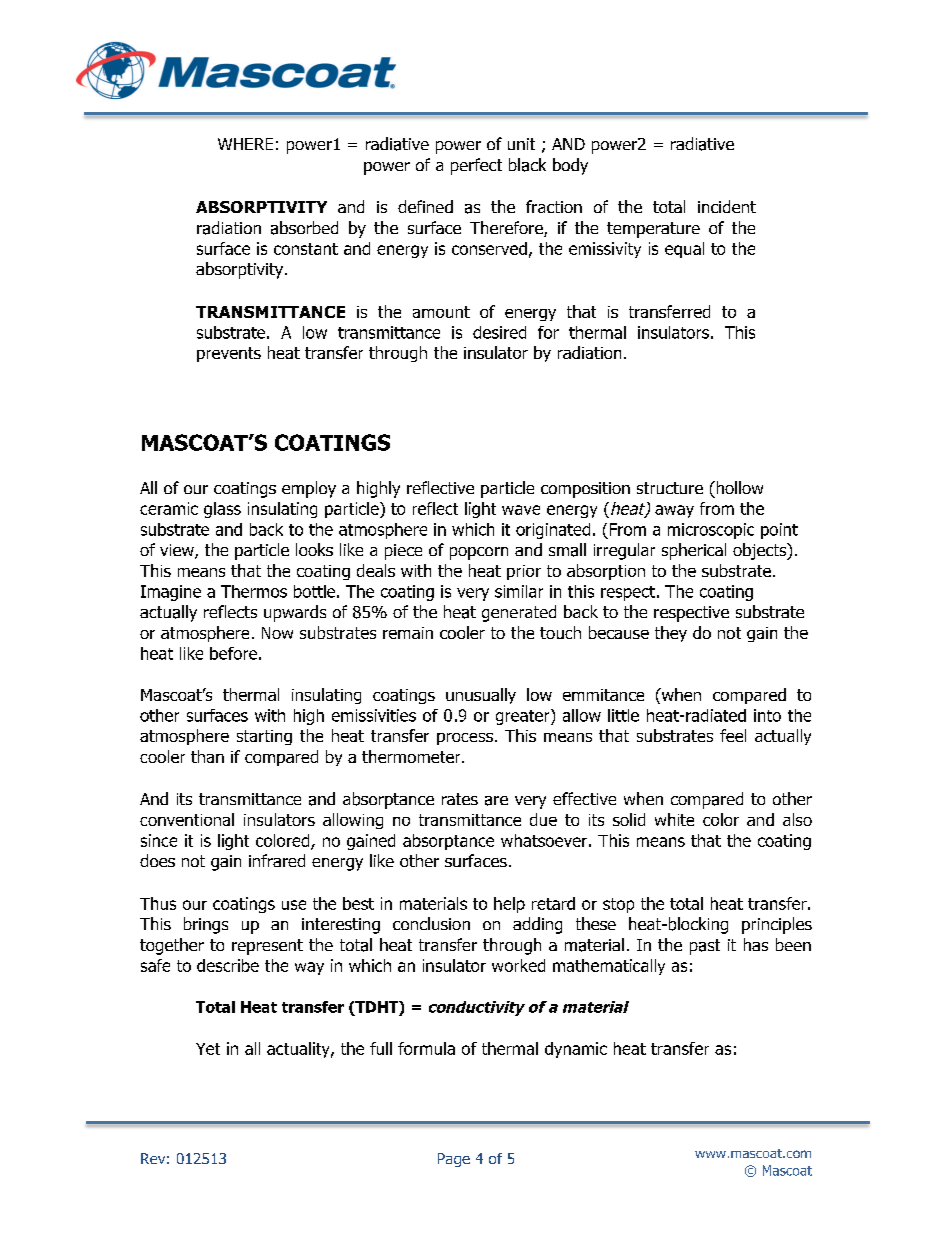  What do you see at coordinates (476, 166) in the image?
I see `perfect` at bounding box center [476, 166].
